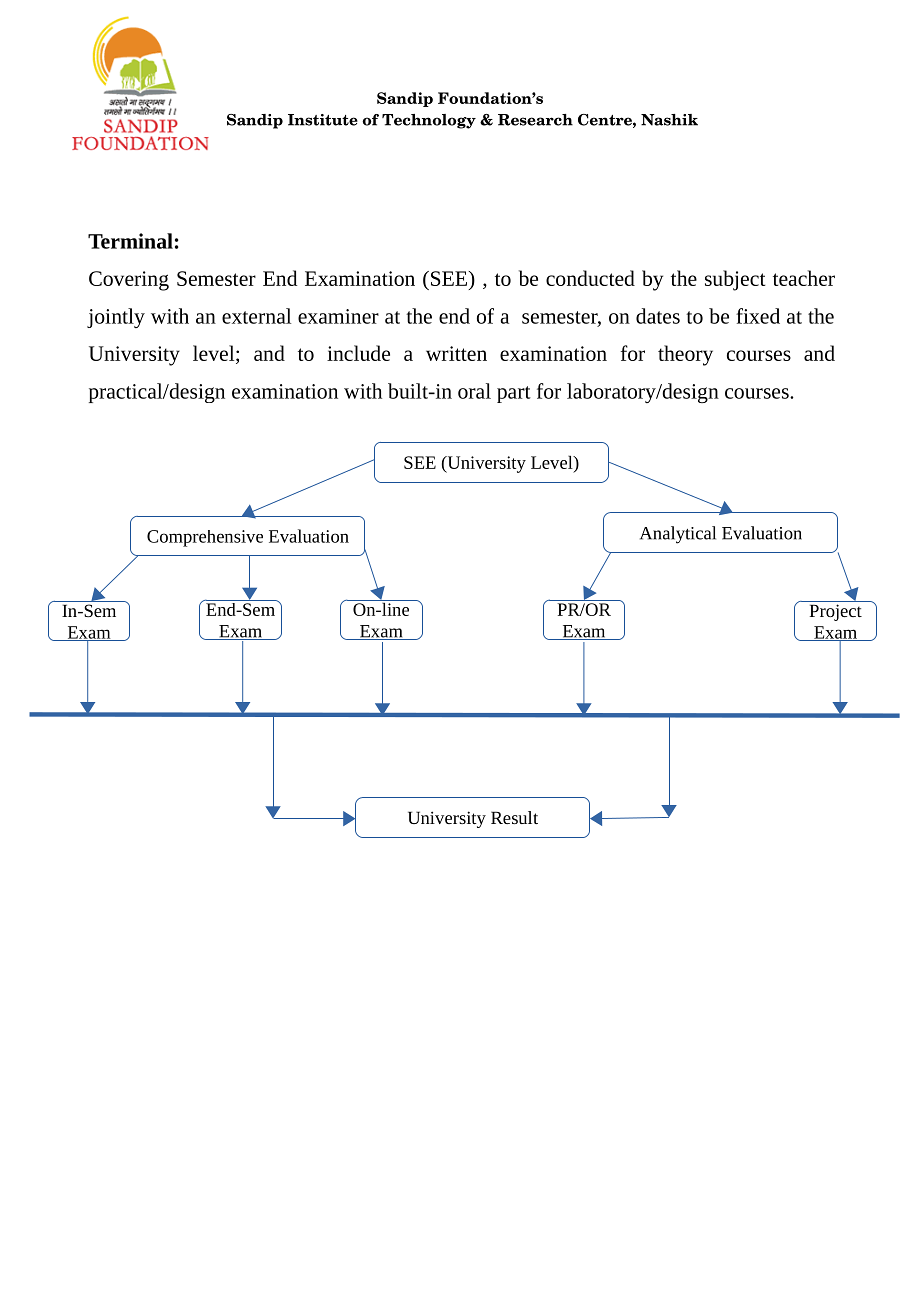 The width and height of the image is (924, 1308). Describe the element at coordinates (456, 353) in the image. I see `written` at that location.
